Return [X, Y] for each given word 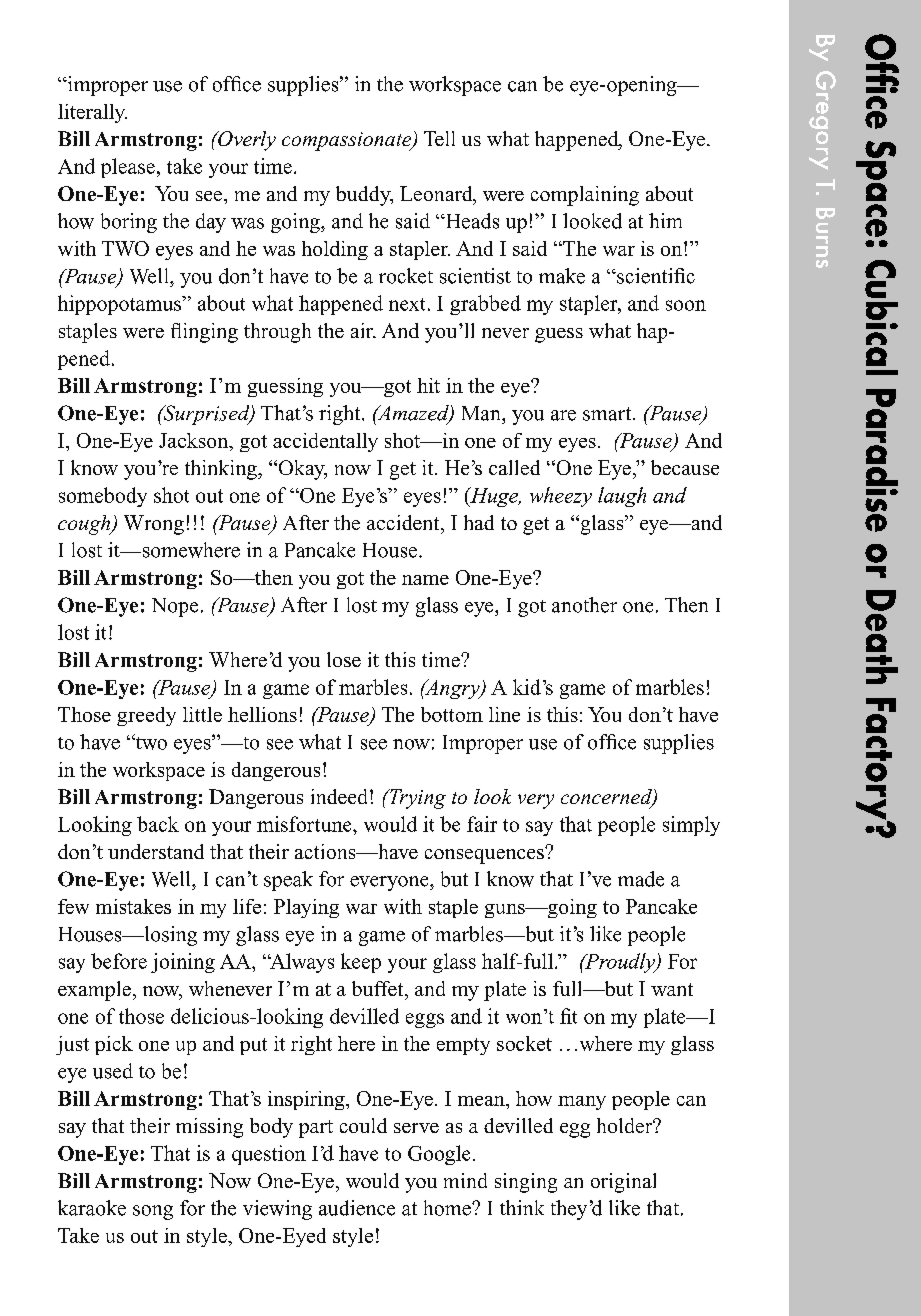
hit [428, 385]
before [119, 961]
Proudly [620, 963]
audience [357, 1208]
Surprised [206, 415]
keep [361, 963]
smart [608, 414]
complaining [585, 196]
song [153, 1212]
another [584, 605]
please [128, 168]
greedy [146, 716]
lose [344, 659]
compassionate [348, 141]
